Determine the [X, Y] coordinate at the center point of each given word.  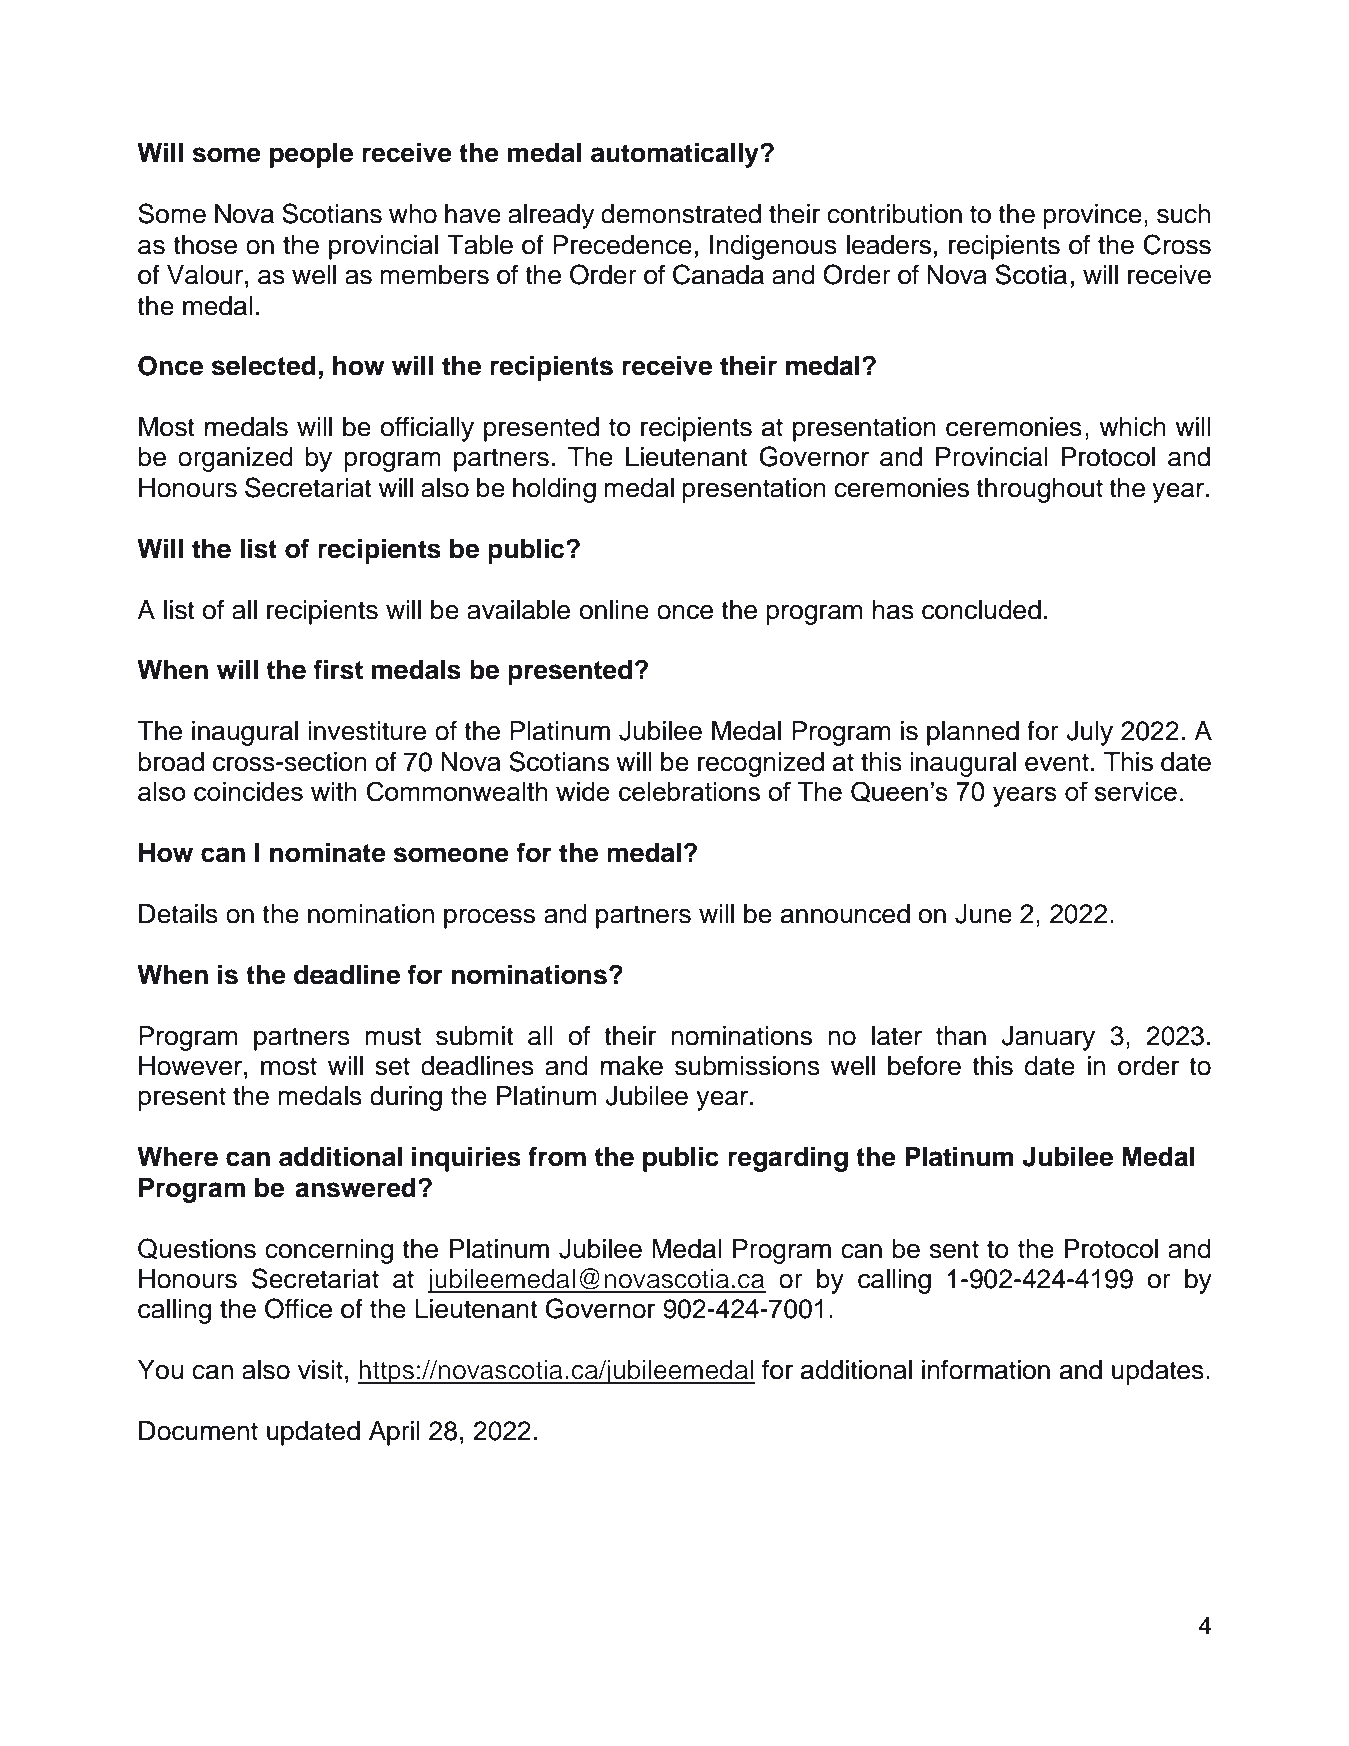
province [1092, 216]
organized [235, 459]
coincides [248, 791]
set [392, 1066]
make [632, 1066]
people [311, 155]
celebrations [689, 791]
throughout [1039, 490]
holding [554, 490]
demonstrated [681, 214]
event [1057, 762]
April [394, 1433]
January [1048, 1038]
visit [320, 1370]
